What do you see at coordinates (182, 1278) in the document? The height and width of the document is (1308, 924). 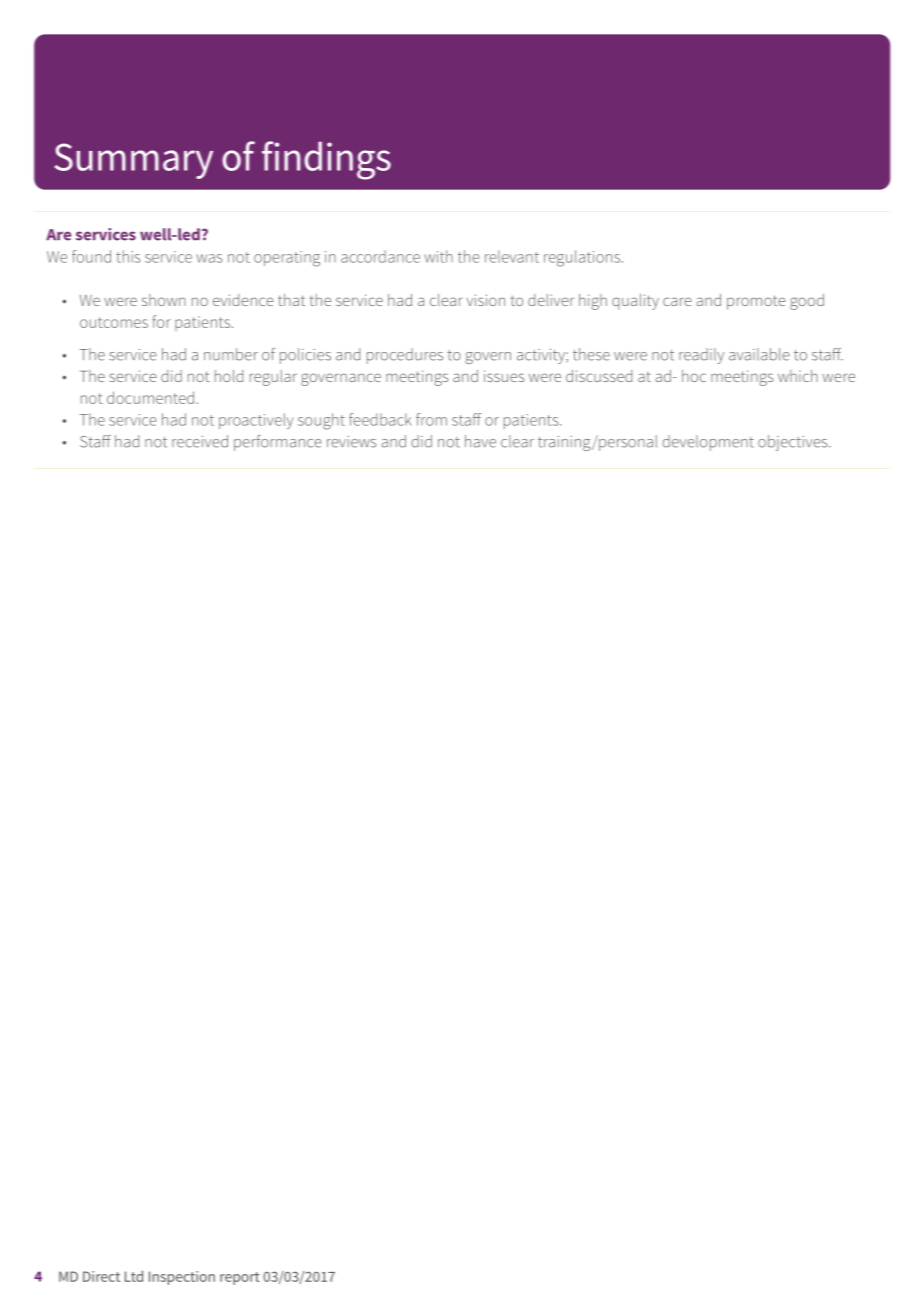 I see `Inspection` at bounding box center [182, 1278].
